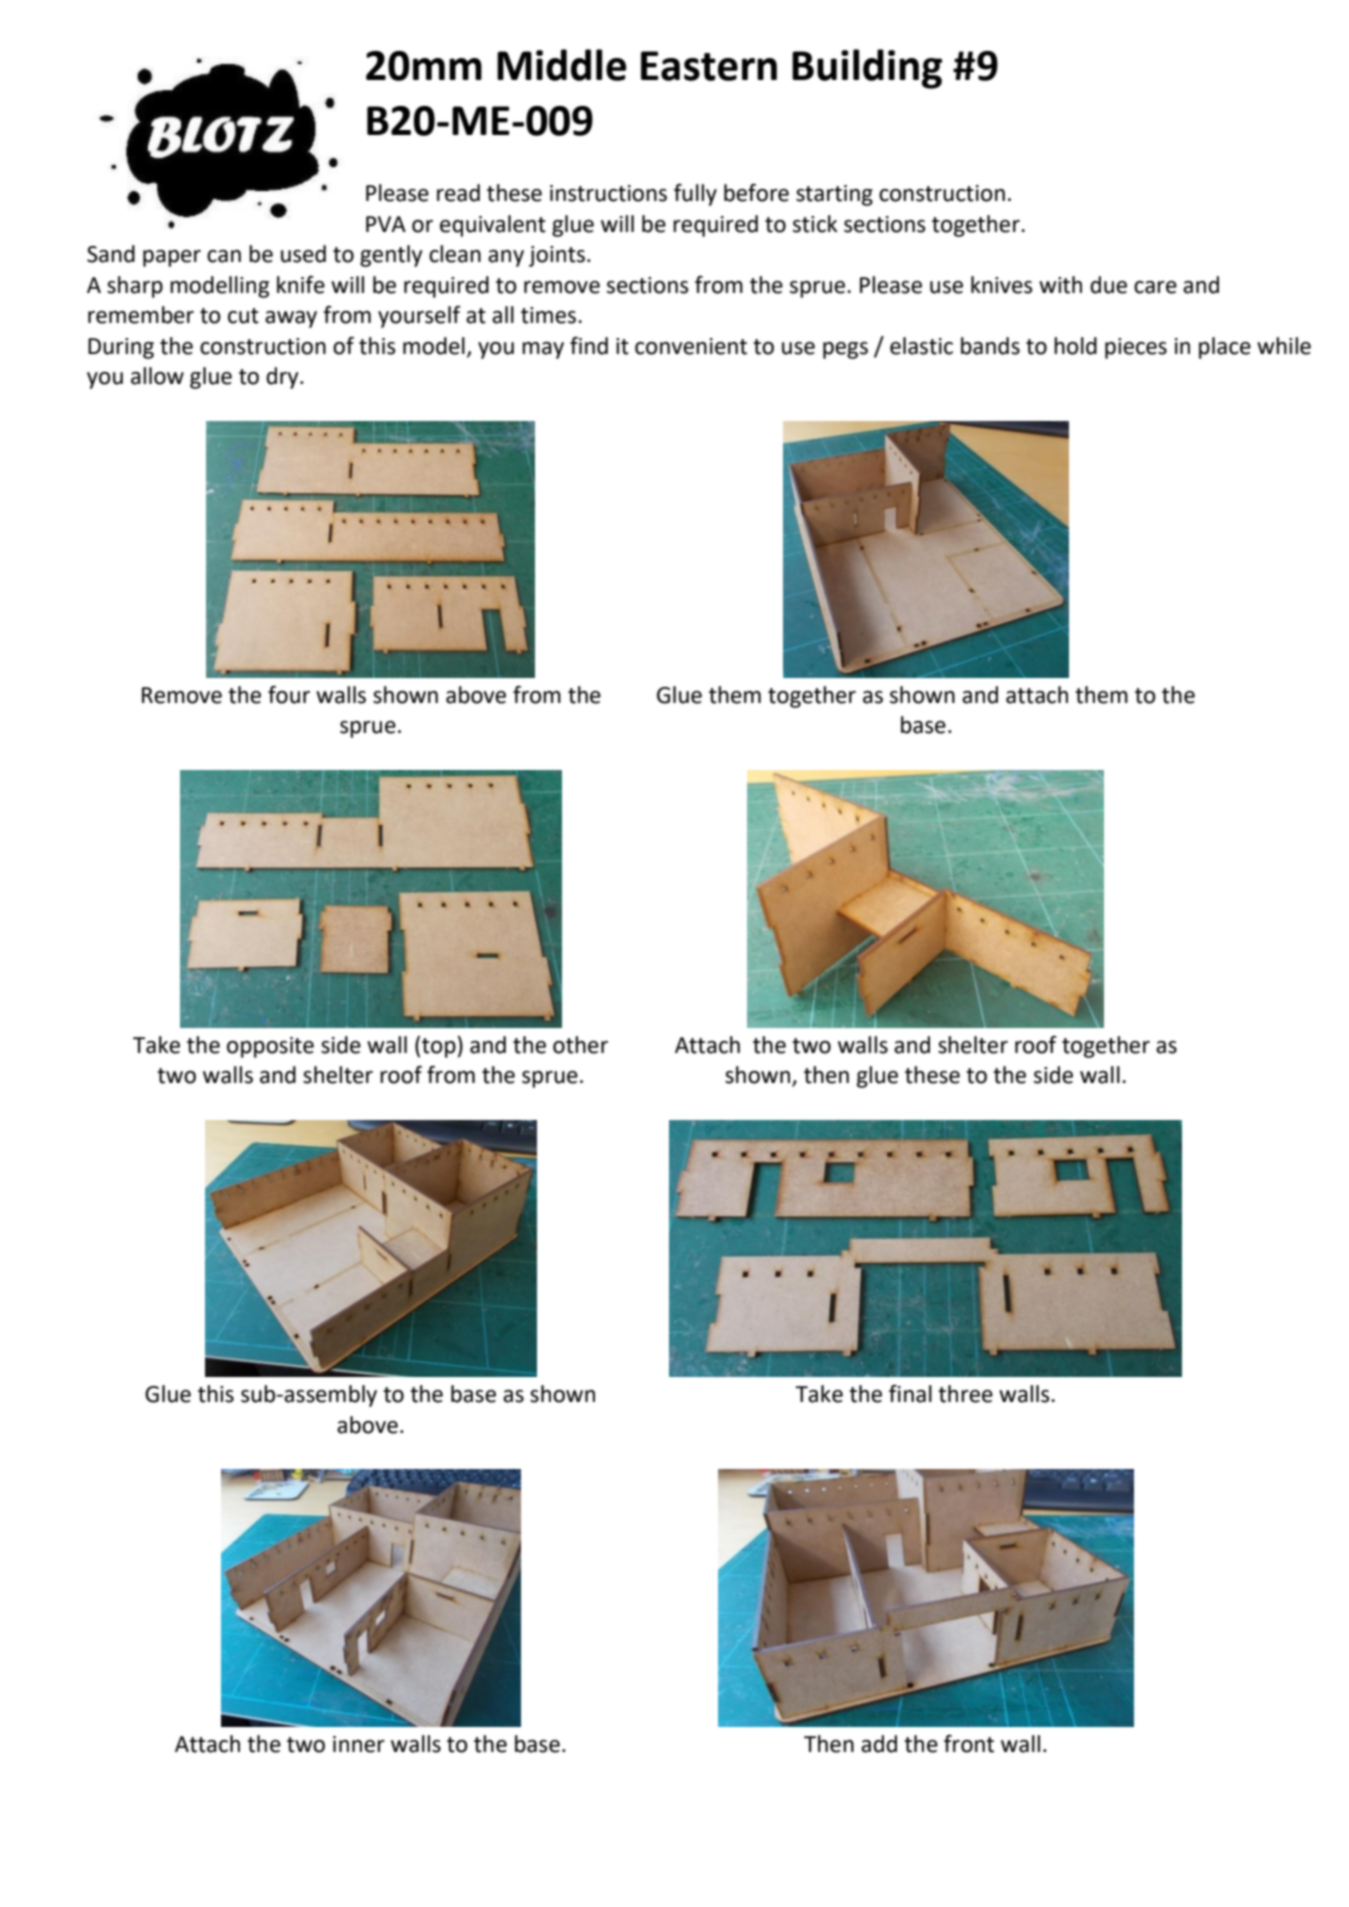 Image resolution: width=1349 pixels, height=1907 pixels. I want to click on due, so click(1108, 285).
